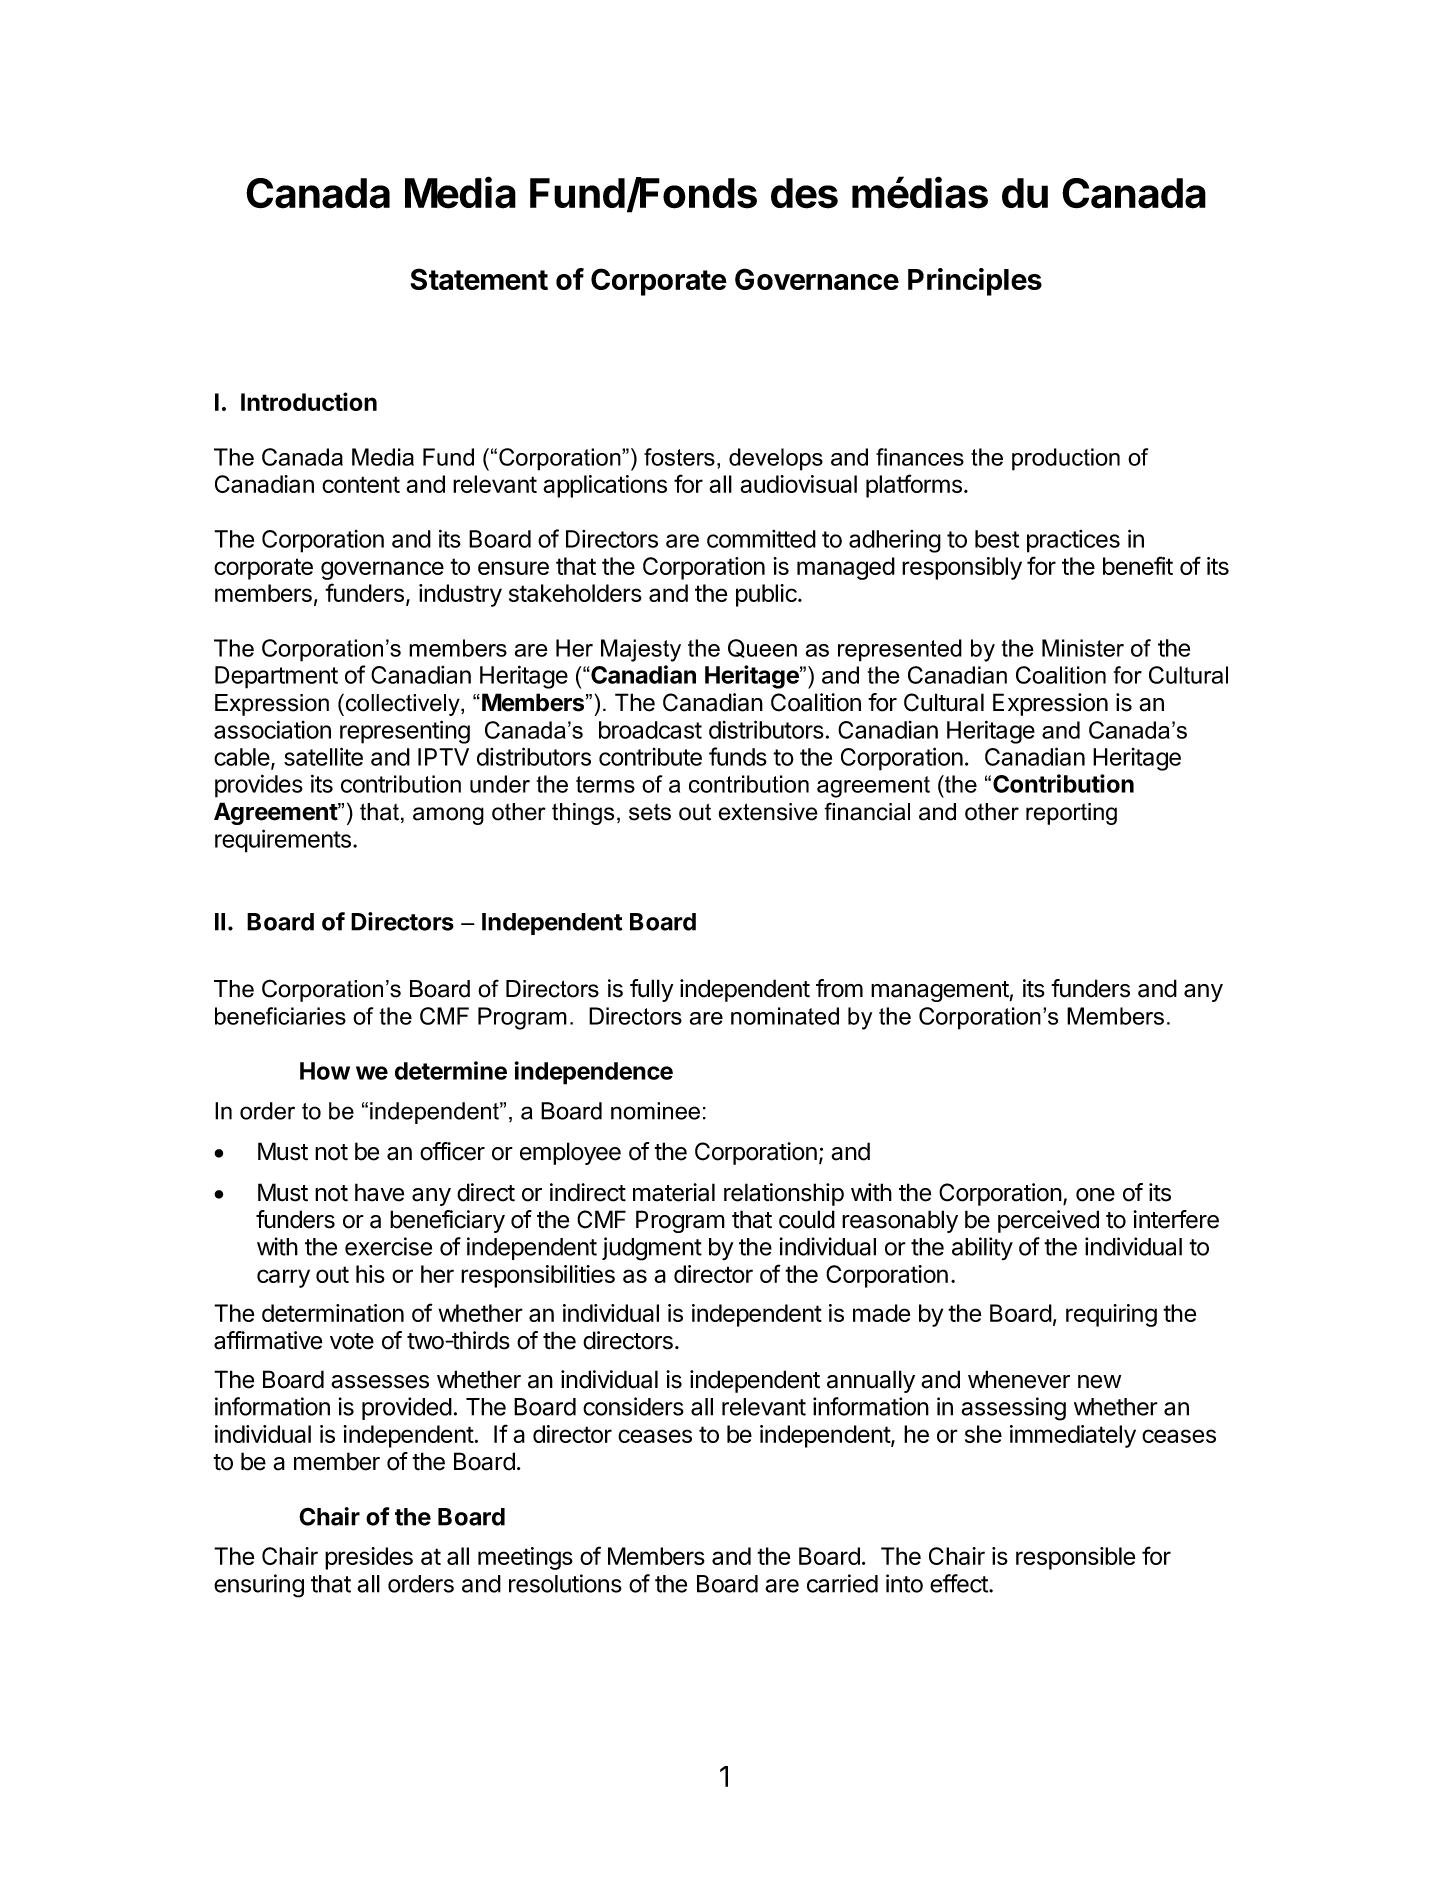  What do you see at coordinates (280, 1016) in the screenshot?
I see `beneficiaries` at bounding box center [280, 1016].
